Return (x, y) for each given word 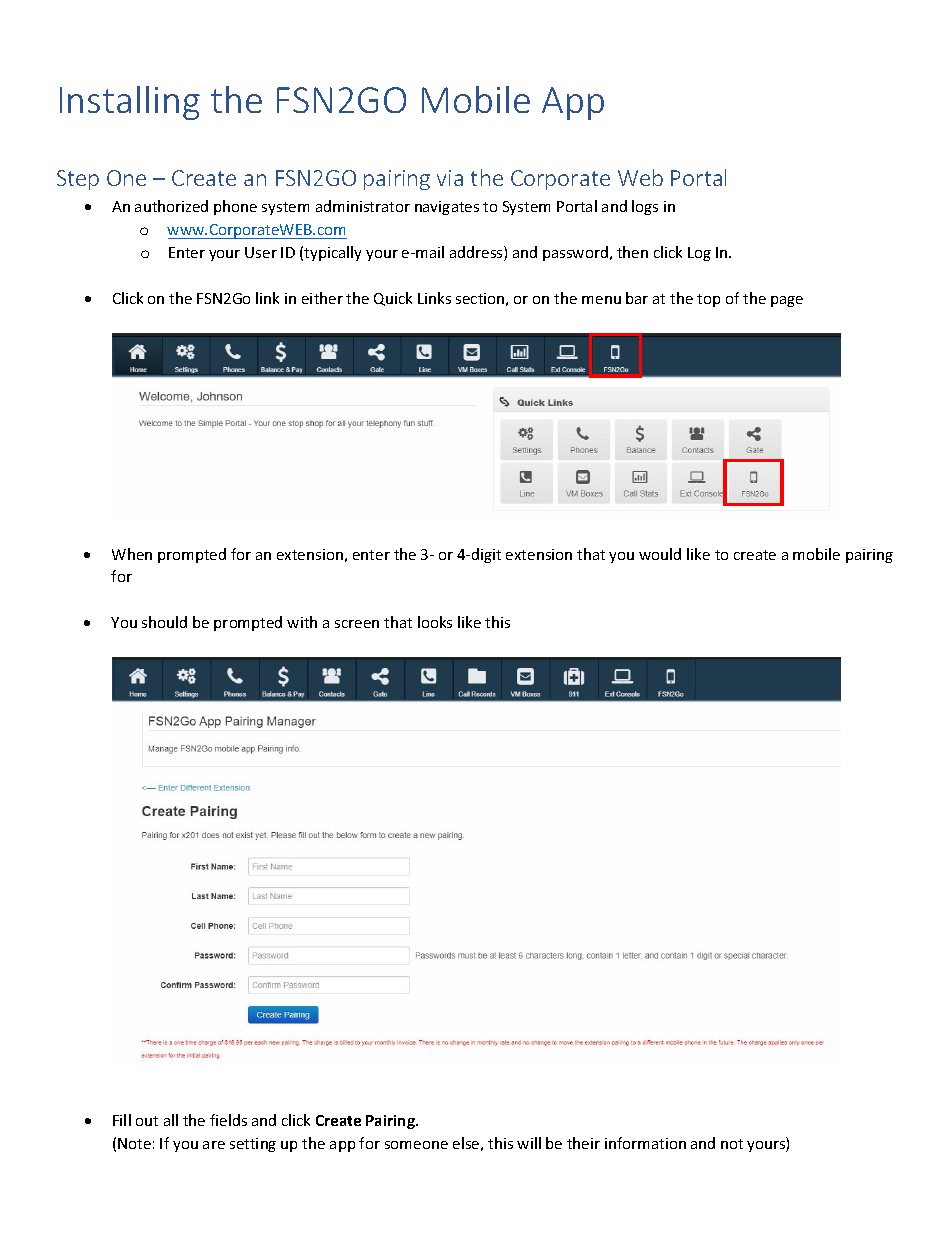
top (708, 300)
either (322, 298)
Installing (130, 103)
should (164, 622)
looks (435, 622)
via (450, 178)
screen (357, 624)
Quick (393, 299)
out (147, 1121)
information (645, 1143)
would (660, 554)
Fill (122, 1120)
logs (645, 207)
